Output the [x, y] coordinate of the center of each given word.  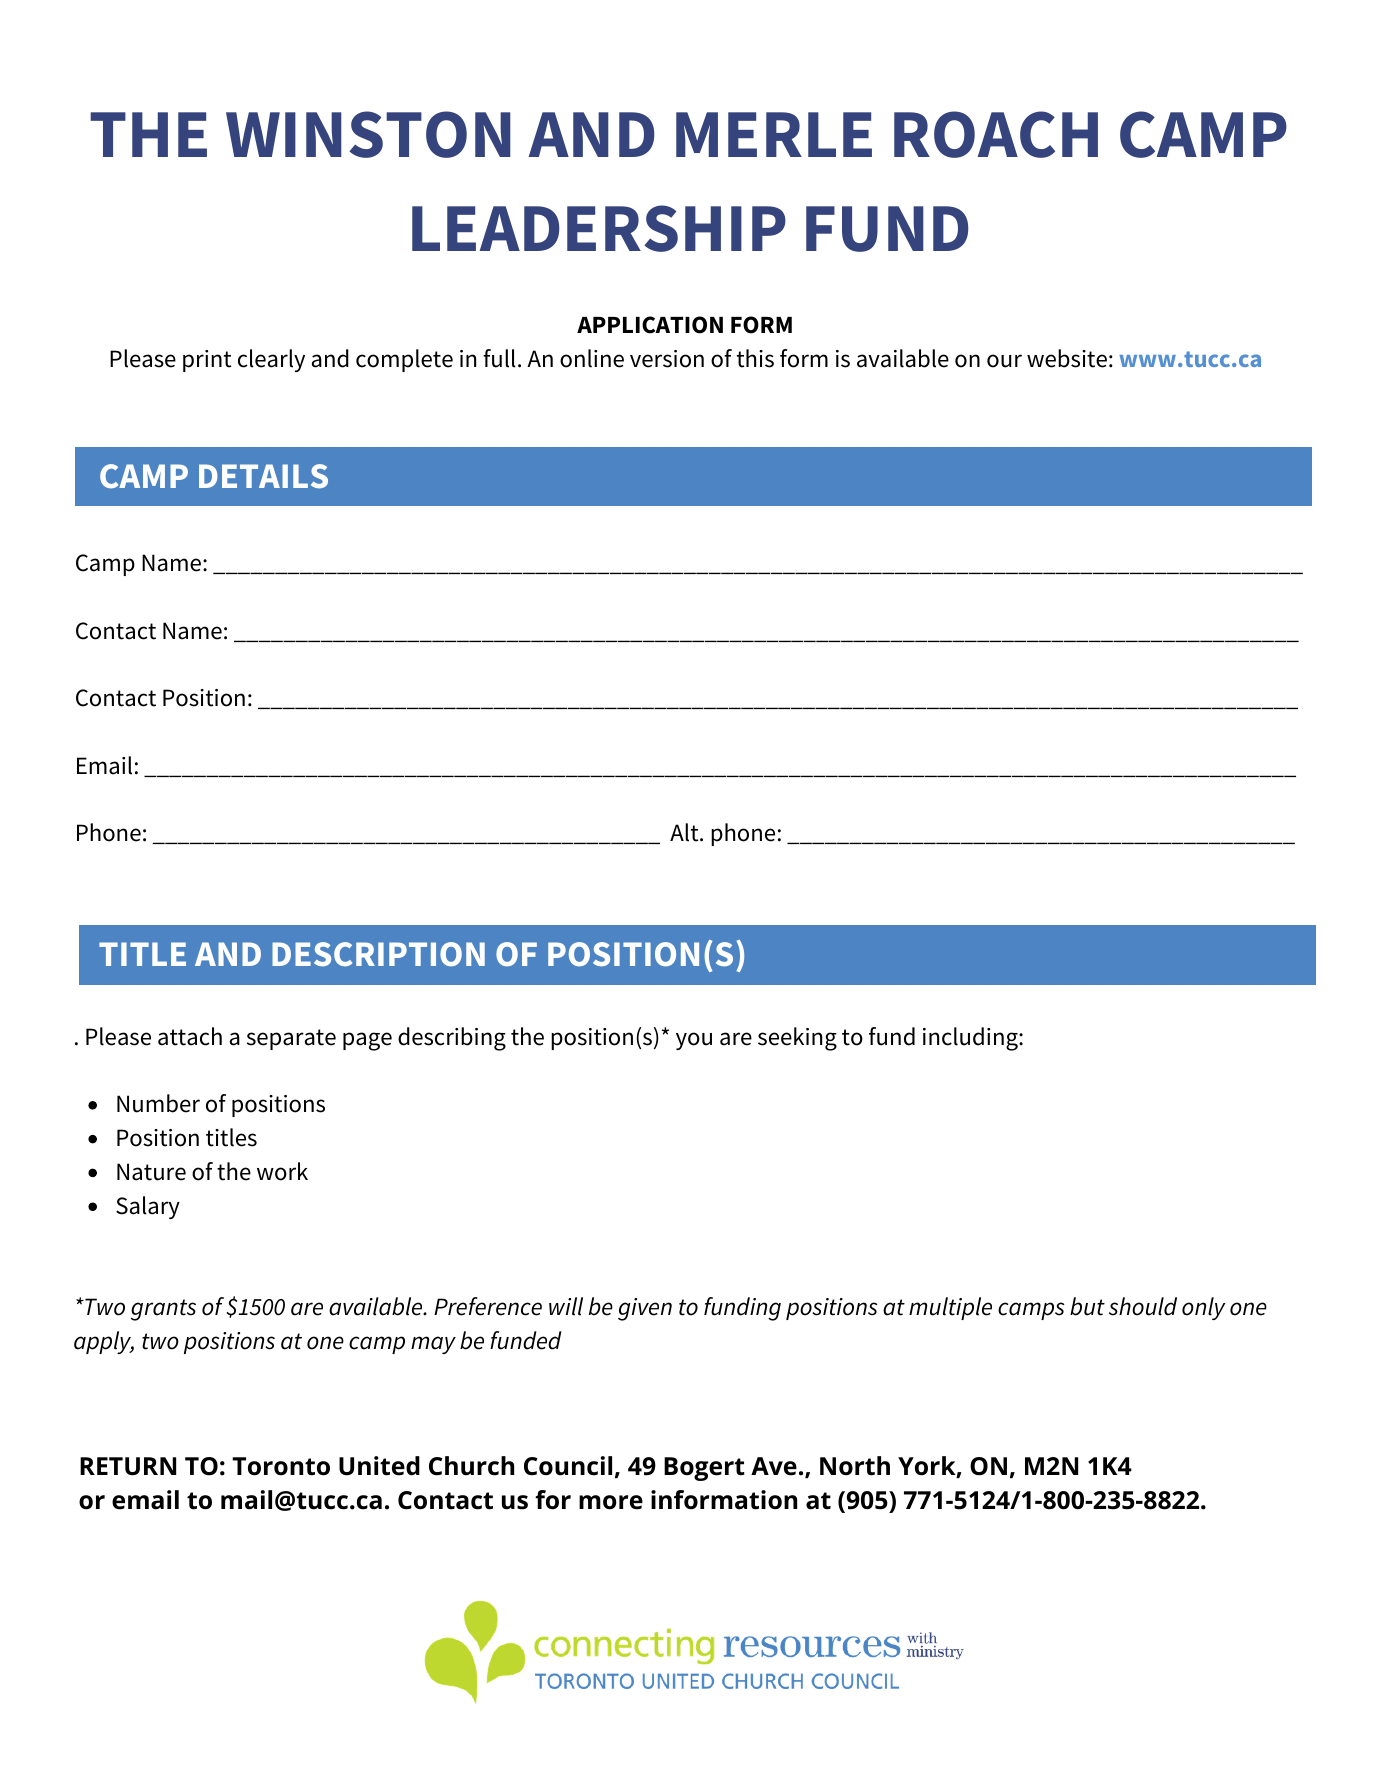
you [694, 1041]
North [855, 1466]
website [1067, 358]
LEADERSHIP [599, 228]
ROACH [996, 134]
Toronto [281, 1466]
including [971, 1039]
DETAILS [263, 476]
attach [190, 1036]
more [611, 1502]
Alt [685, 832]
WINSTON [368, 134]
